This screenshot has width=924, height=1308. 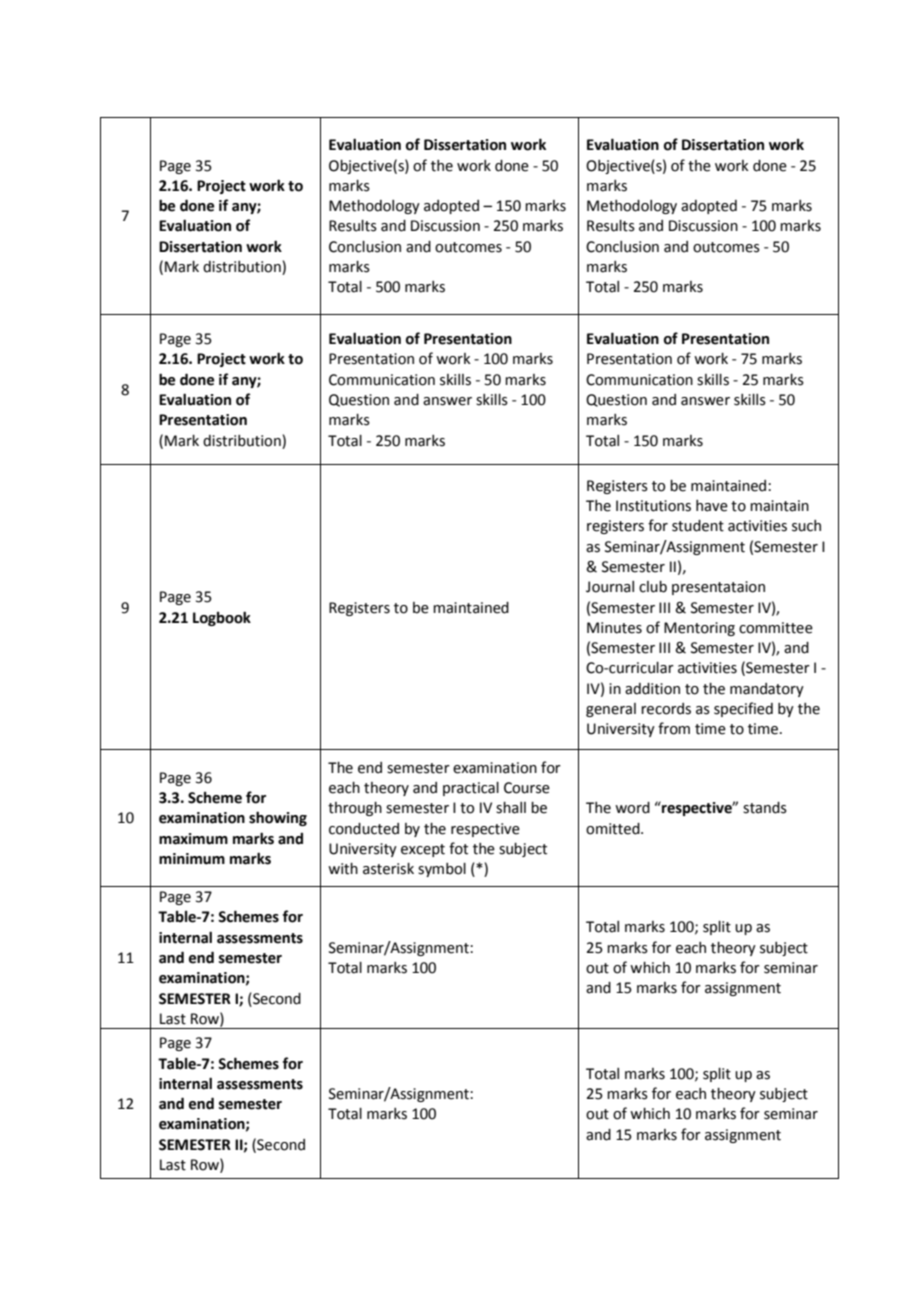 What do you see at coordinates (458, 848) in the screenshot?
I see `fot` at bounding box center [458, 848].
